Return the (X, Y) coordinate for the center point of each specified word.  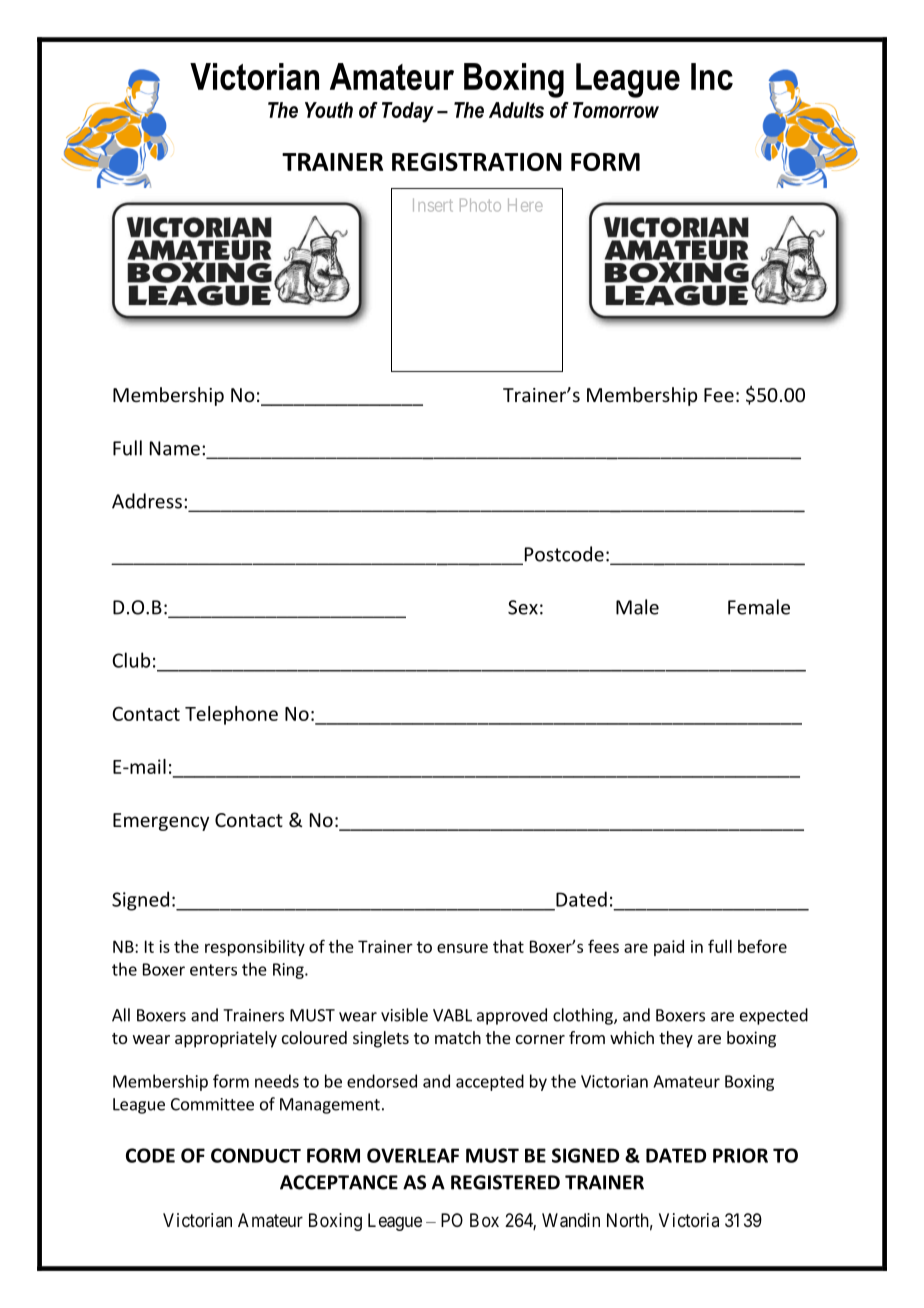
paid (669, 948)
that (508, 946)
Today (408, 112)
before (762, 946)
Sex (523, 607)
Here (525, 205)
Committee (212, 1104)
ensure (462, 948)
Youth (329, 110)
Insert (433, 205)
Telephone (231, 715)
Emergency (161, 822)
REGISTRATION (477, 161)
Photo (480, 205)
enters (213, 970)
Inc (712, 76)
